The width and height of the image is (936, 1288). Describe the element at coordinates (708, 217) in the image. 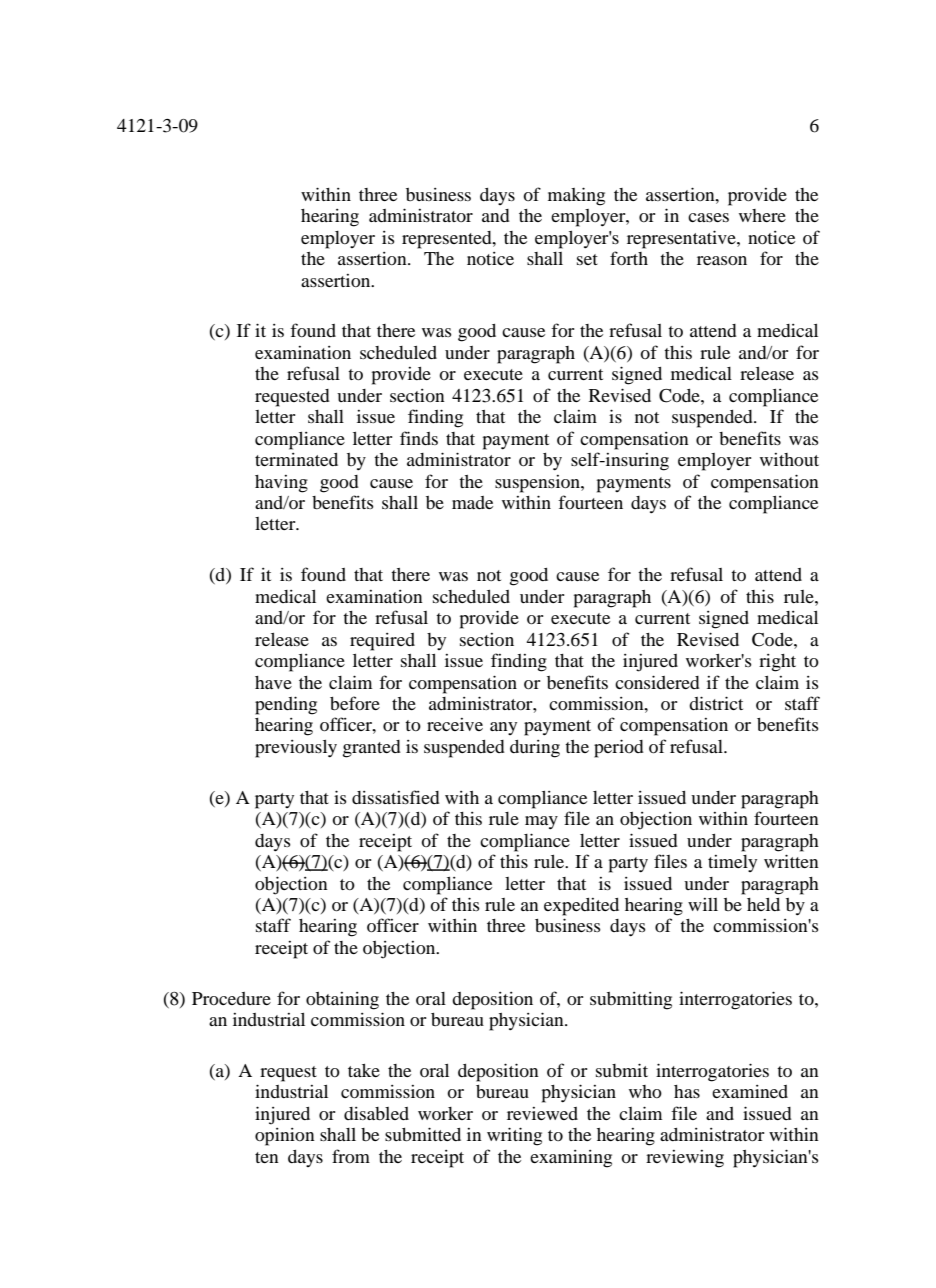

I see `cases` at that location.
